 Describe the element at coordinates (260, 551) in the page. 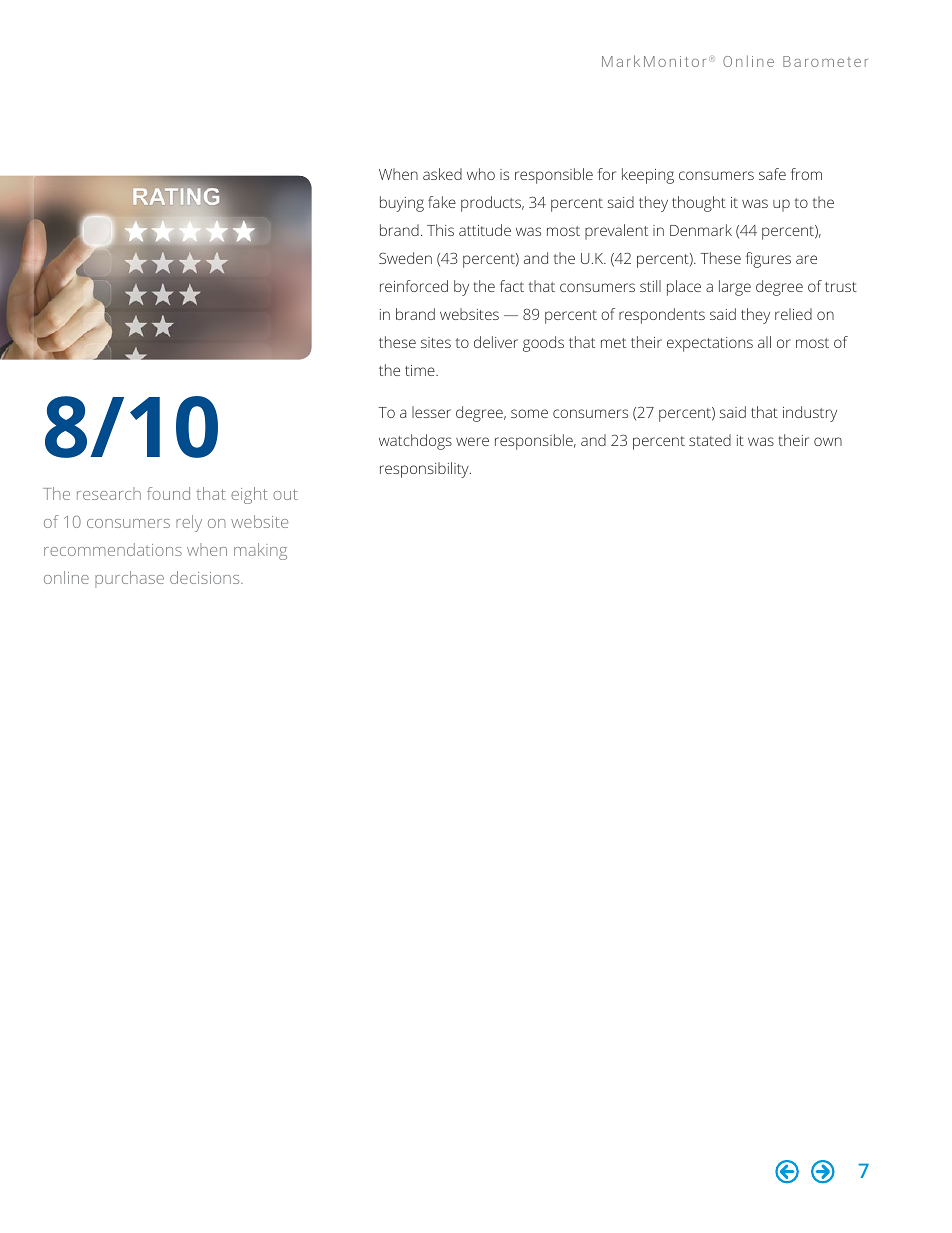

I see `making` at that location.
